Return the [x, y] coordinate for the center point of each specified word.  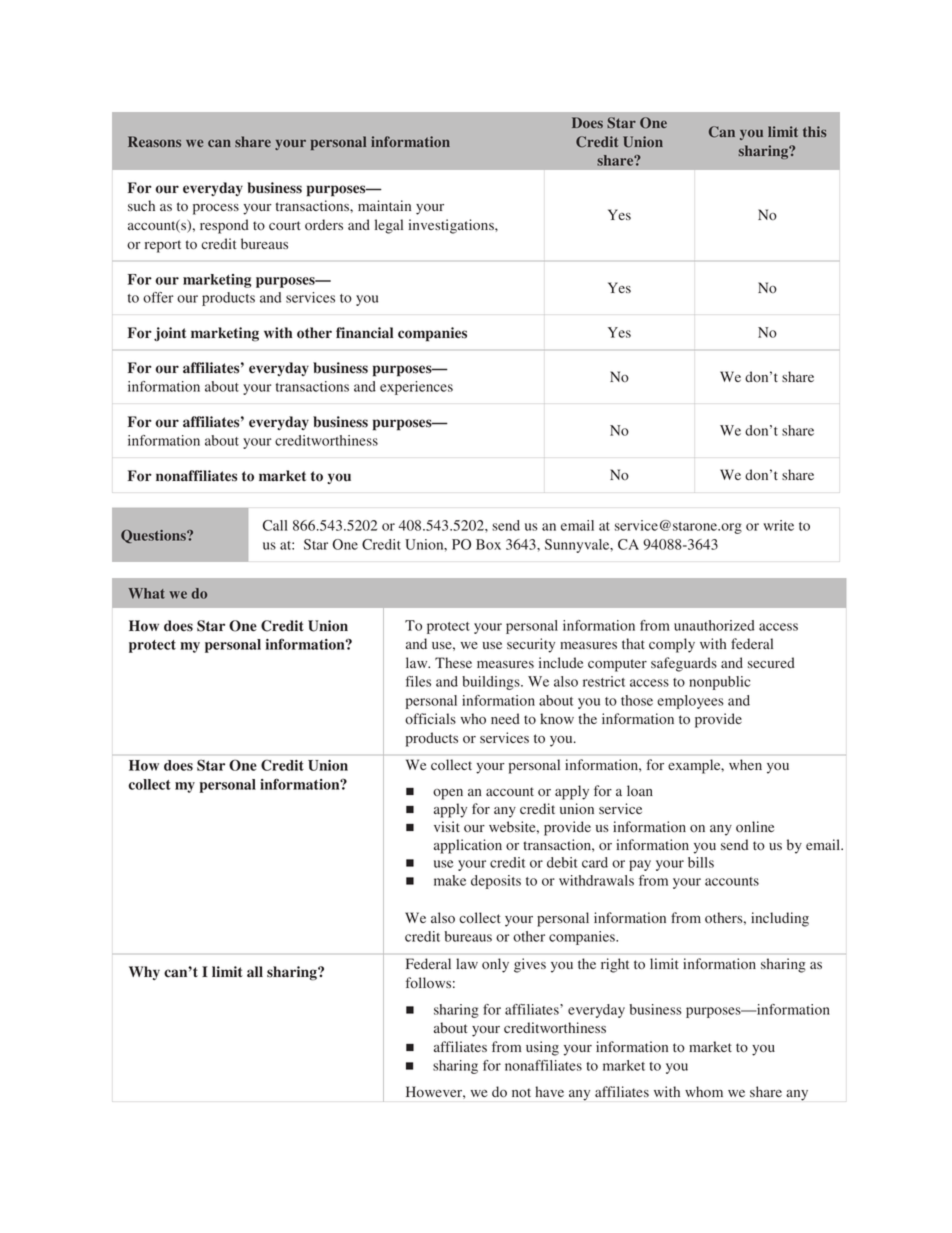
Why [144, 973]
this [814, 131]
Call [275, 525]
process [216, 209]
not [521, 1092]
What [146, 593]
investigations [452, 226]
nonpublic [720, 683]
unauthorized [714, 625]
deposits [496, 882]
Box [488, 544]
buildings [492, 683]
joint [170, 334]
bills [701, 862]
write [778, 525]
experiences [416, 388]
